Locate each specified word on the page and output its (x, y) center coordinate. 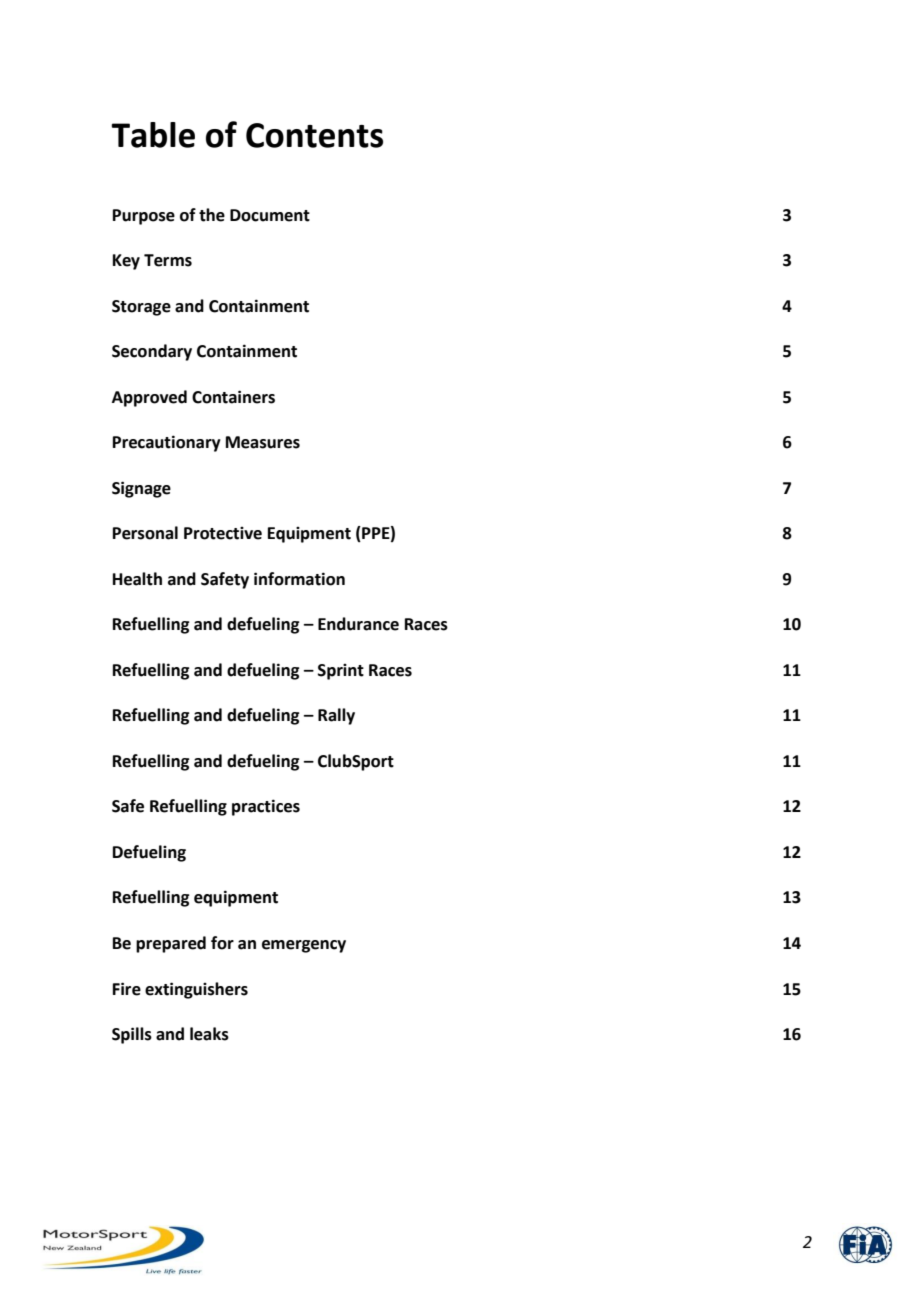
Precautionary (167, 443)
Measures (263, 442)
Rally (336, 716)
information (299, 579)
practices (266, 807)
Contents (314, 135)
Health (137, 579)
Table (153, 135)
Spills (132, 1035)
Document (270, 215)
